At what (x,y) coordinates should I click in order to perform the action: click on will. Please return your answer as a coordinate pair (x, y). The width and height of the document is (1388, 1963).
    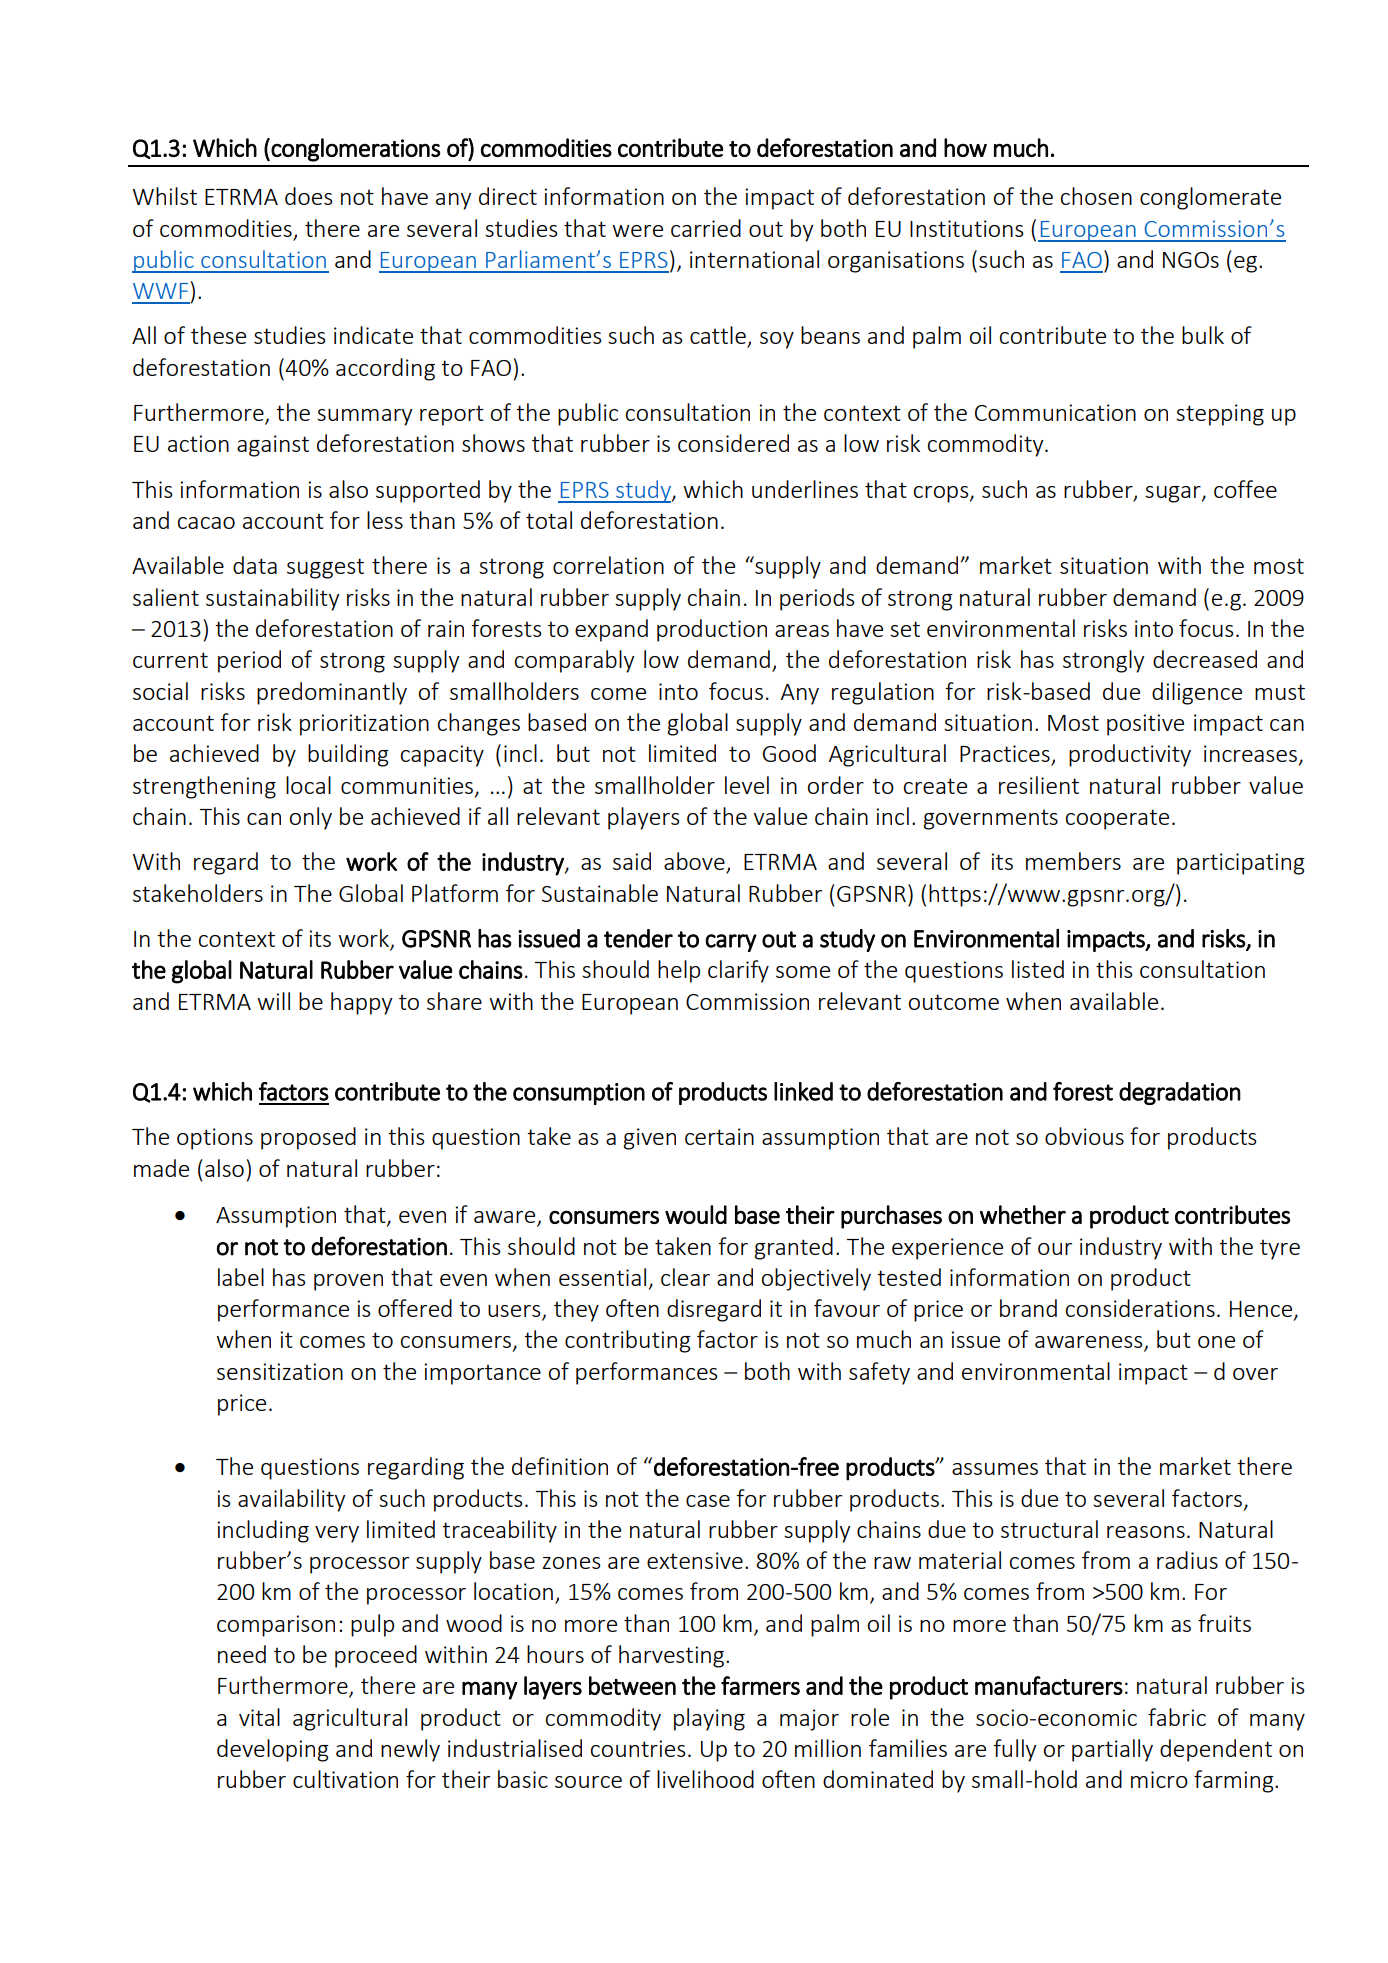
    Looking at the image, I should click on (273, 1001).
